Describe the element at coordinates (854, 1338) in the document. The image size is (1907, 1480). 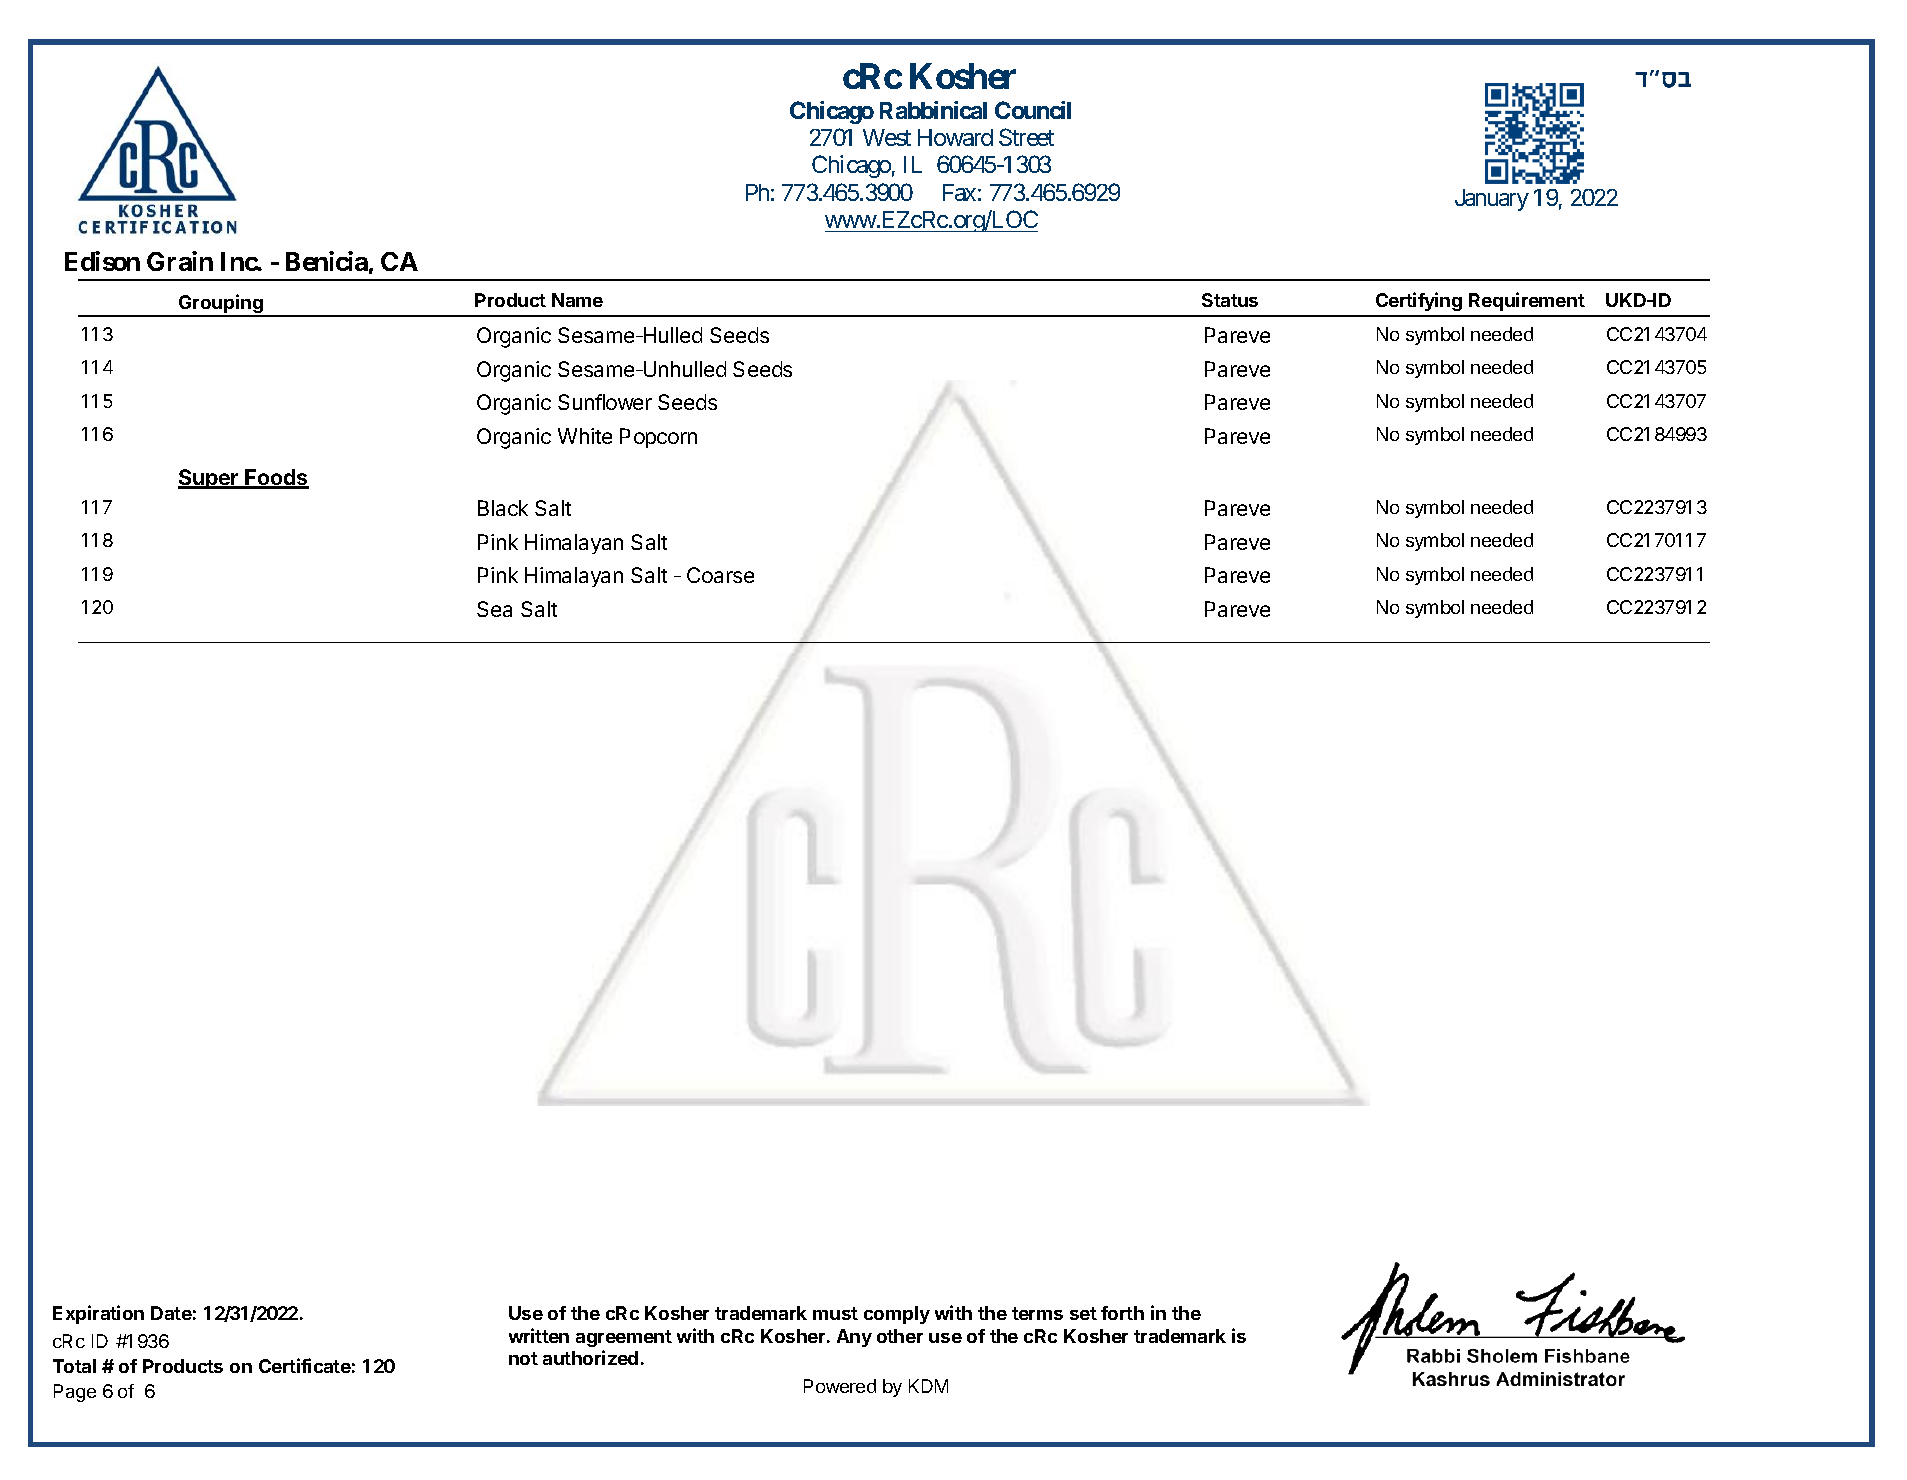
I see `Any` at that location.
